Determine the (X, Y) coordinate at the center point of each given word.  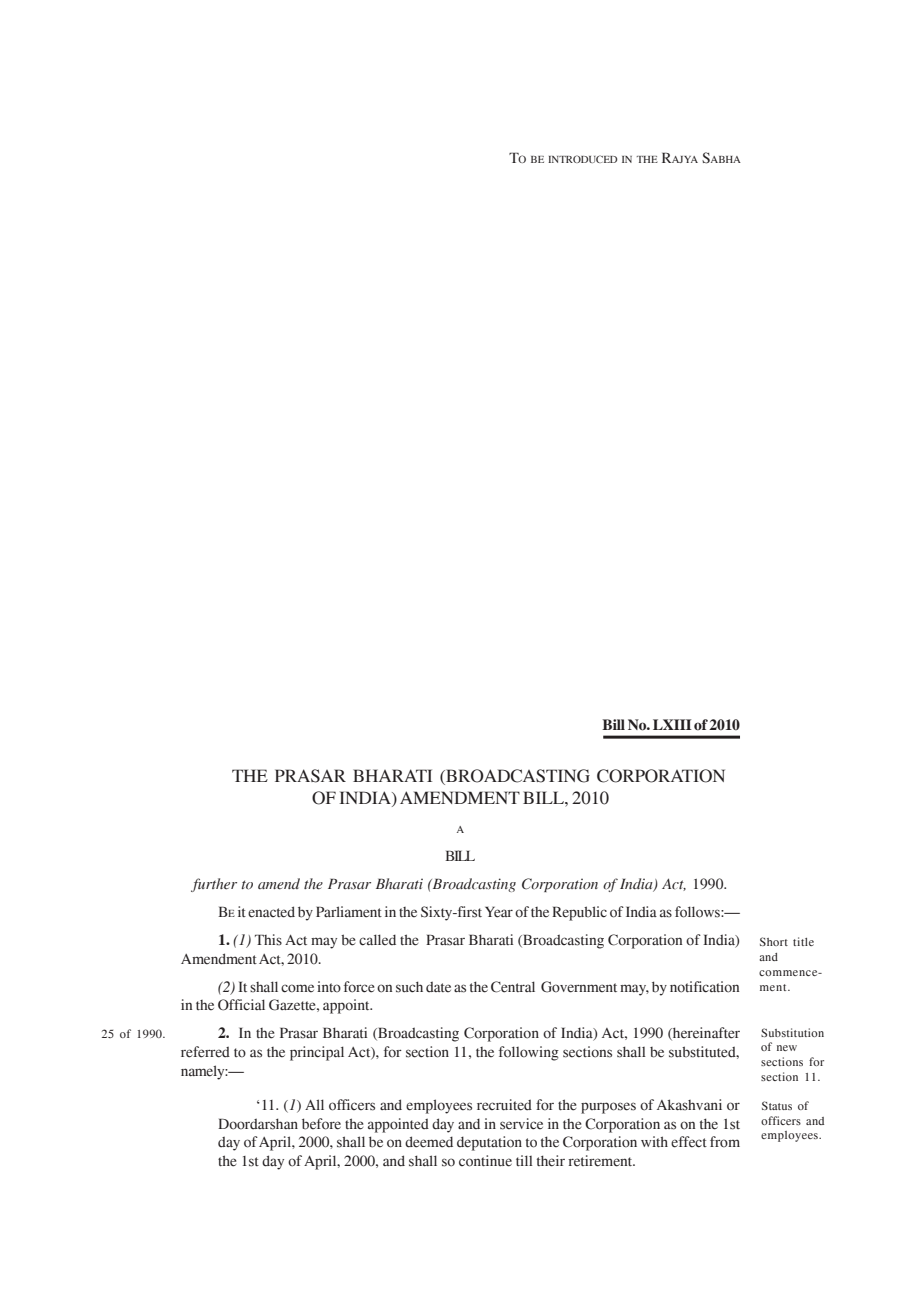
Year (499, 912)
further (214, 885)
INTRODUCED (582, 159)
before (321, 1124)
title (803, 941)
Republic (579, 913)
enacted (271, 912)
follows (698, 912)
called (377, 940)
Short (774, 941)
